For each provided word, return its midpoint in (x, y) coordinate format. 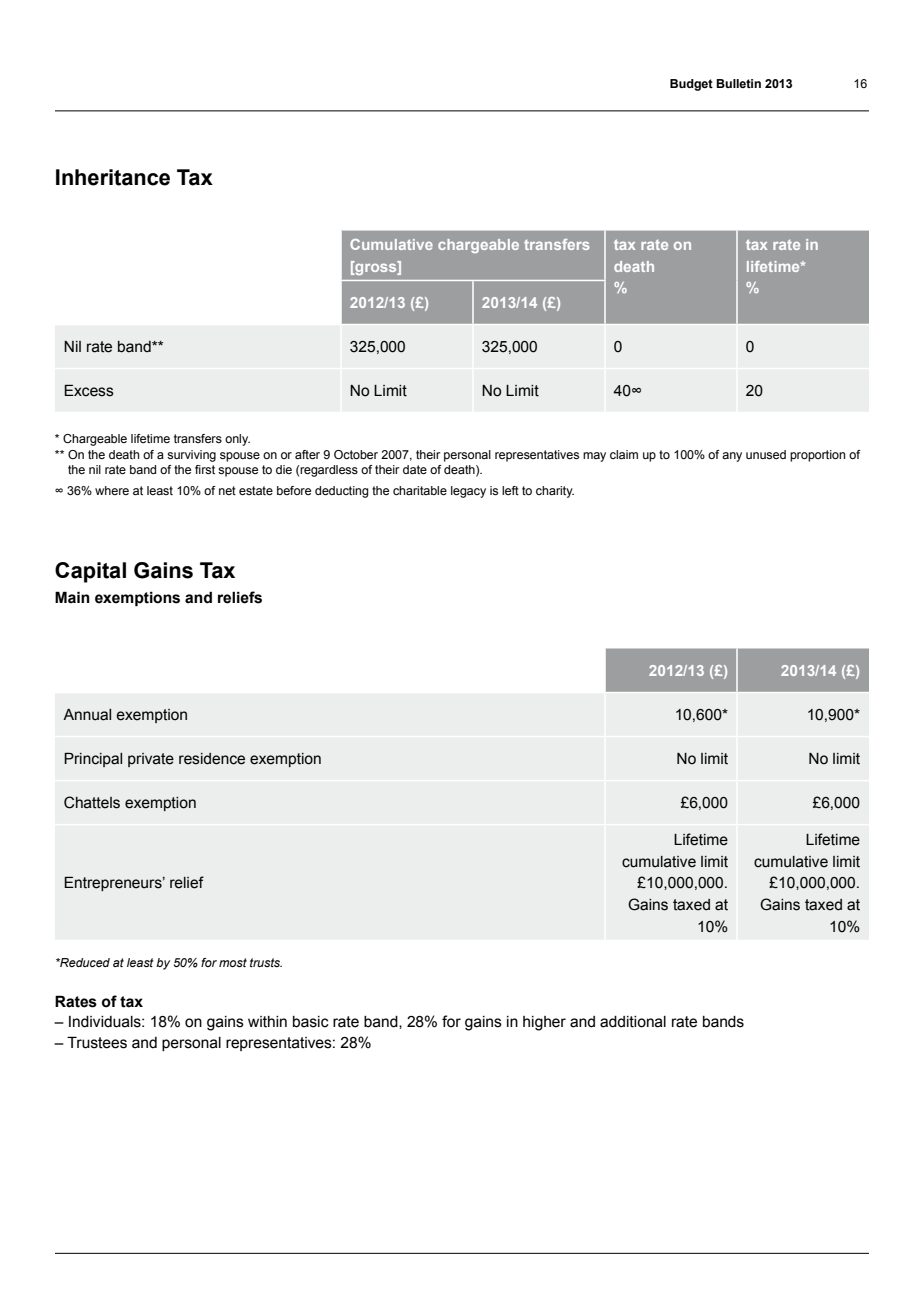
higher (544, 1023)
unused (766, 454)
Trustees (97, 1042)
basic (311, 1022)
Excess (89, 390)
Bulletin (738, 83)
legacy (468, 492)
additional (633, 1022)
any (732, 457)
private (151, 760)
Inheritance (113, 177)
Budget (691, 85)
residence (212, 759)
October (356, 454)
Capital (90, 572)
